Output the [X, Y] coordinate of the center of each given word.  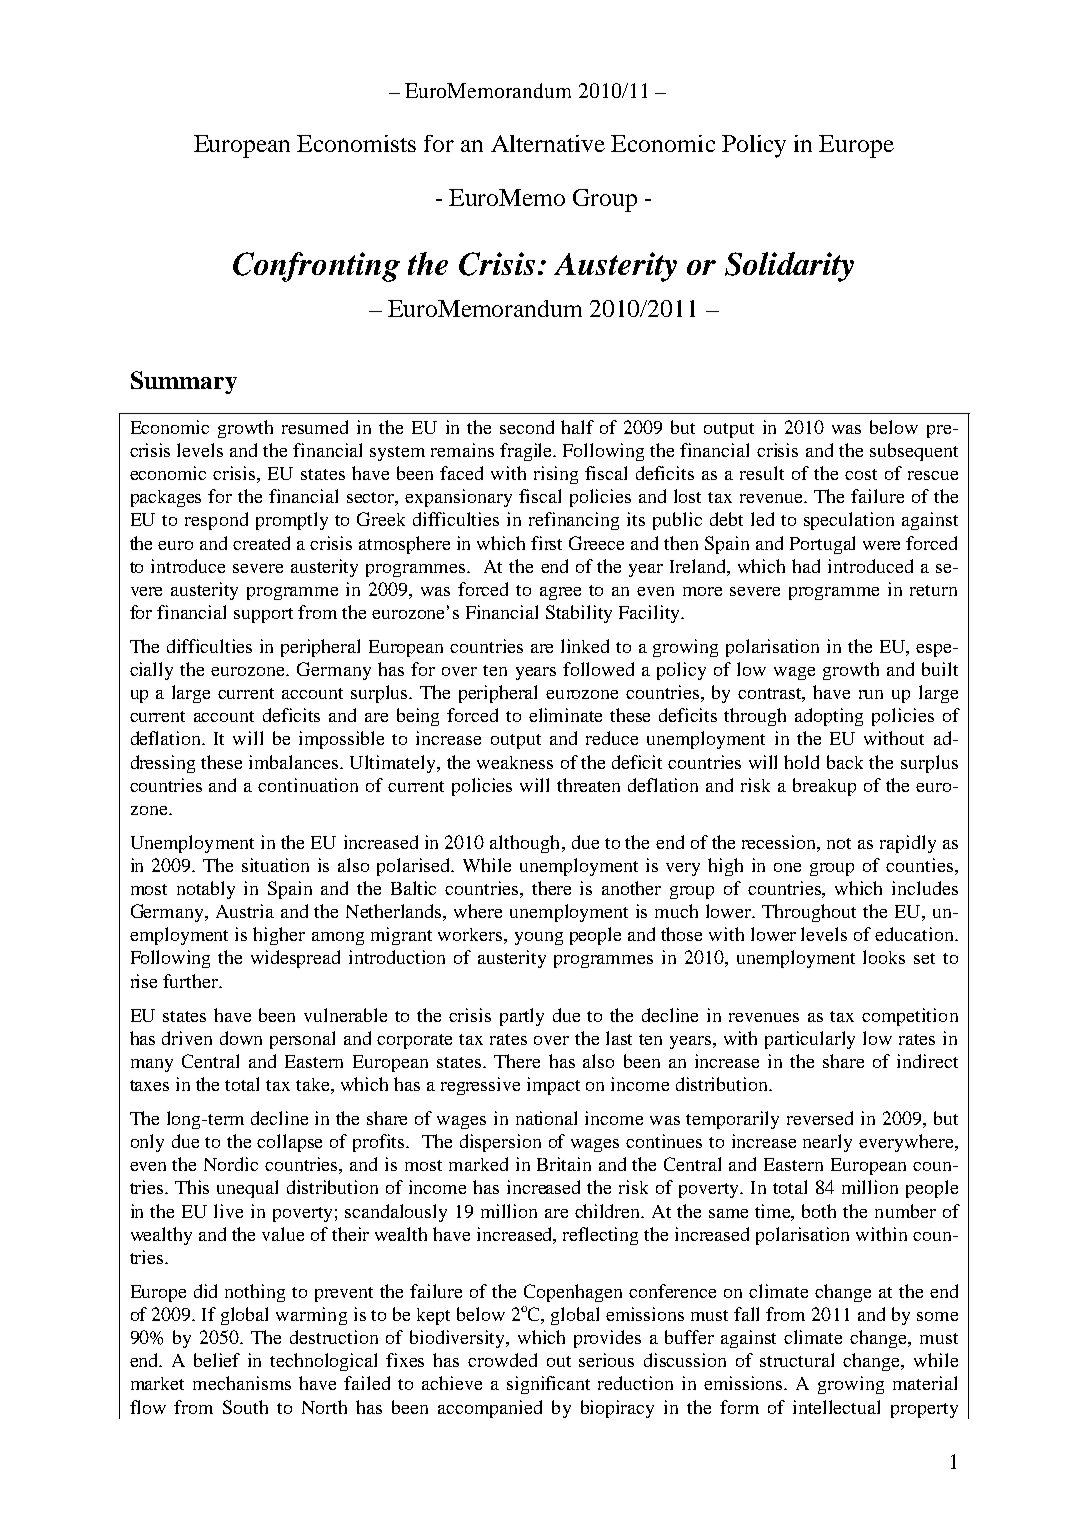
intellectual [836, 1407]
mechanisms [242, 1383]
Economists [356, 143]
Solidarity [789, 267]
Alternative [548, 143]
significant [548, 1385]
